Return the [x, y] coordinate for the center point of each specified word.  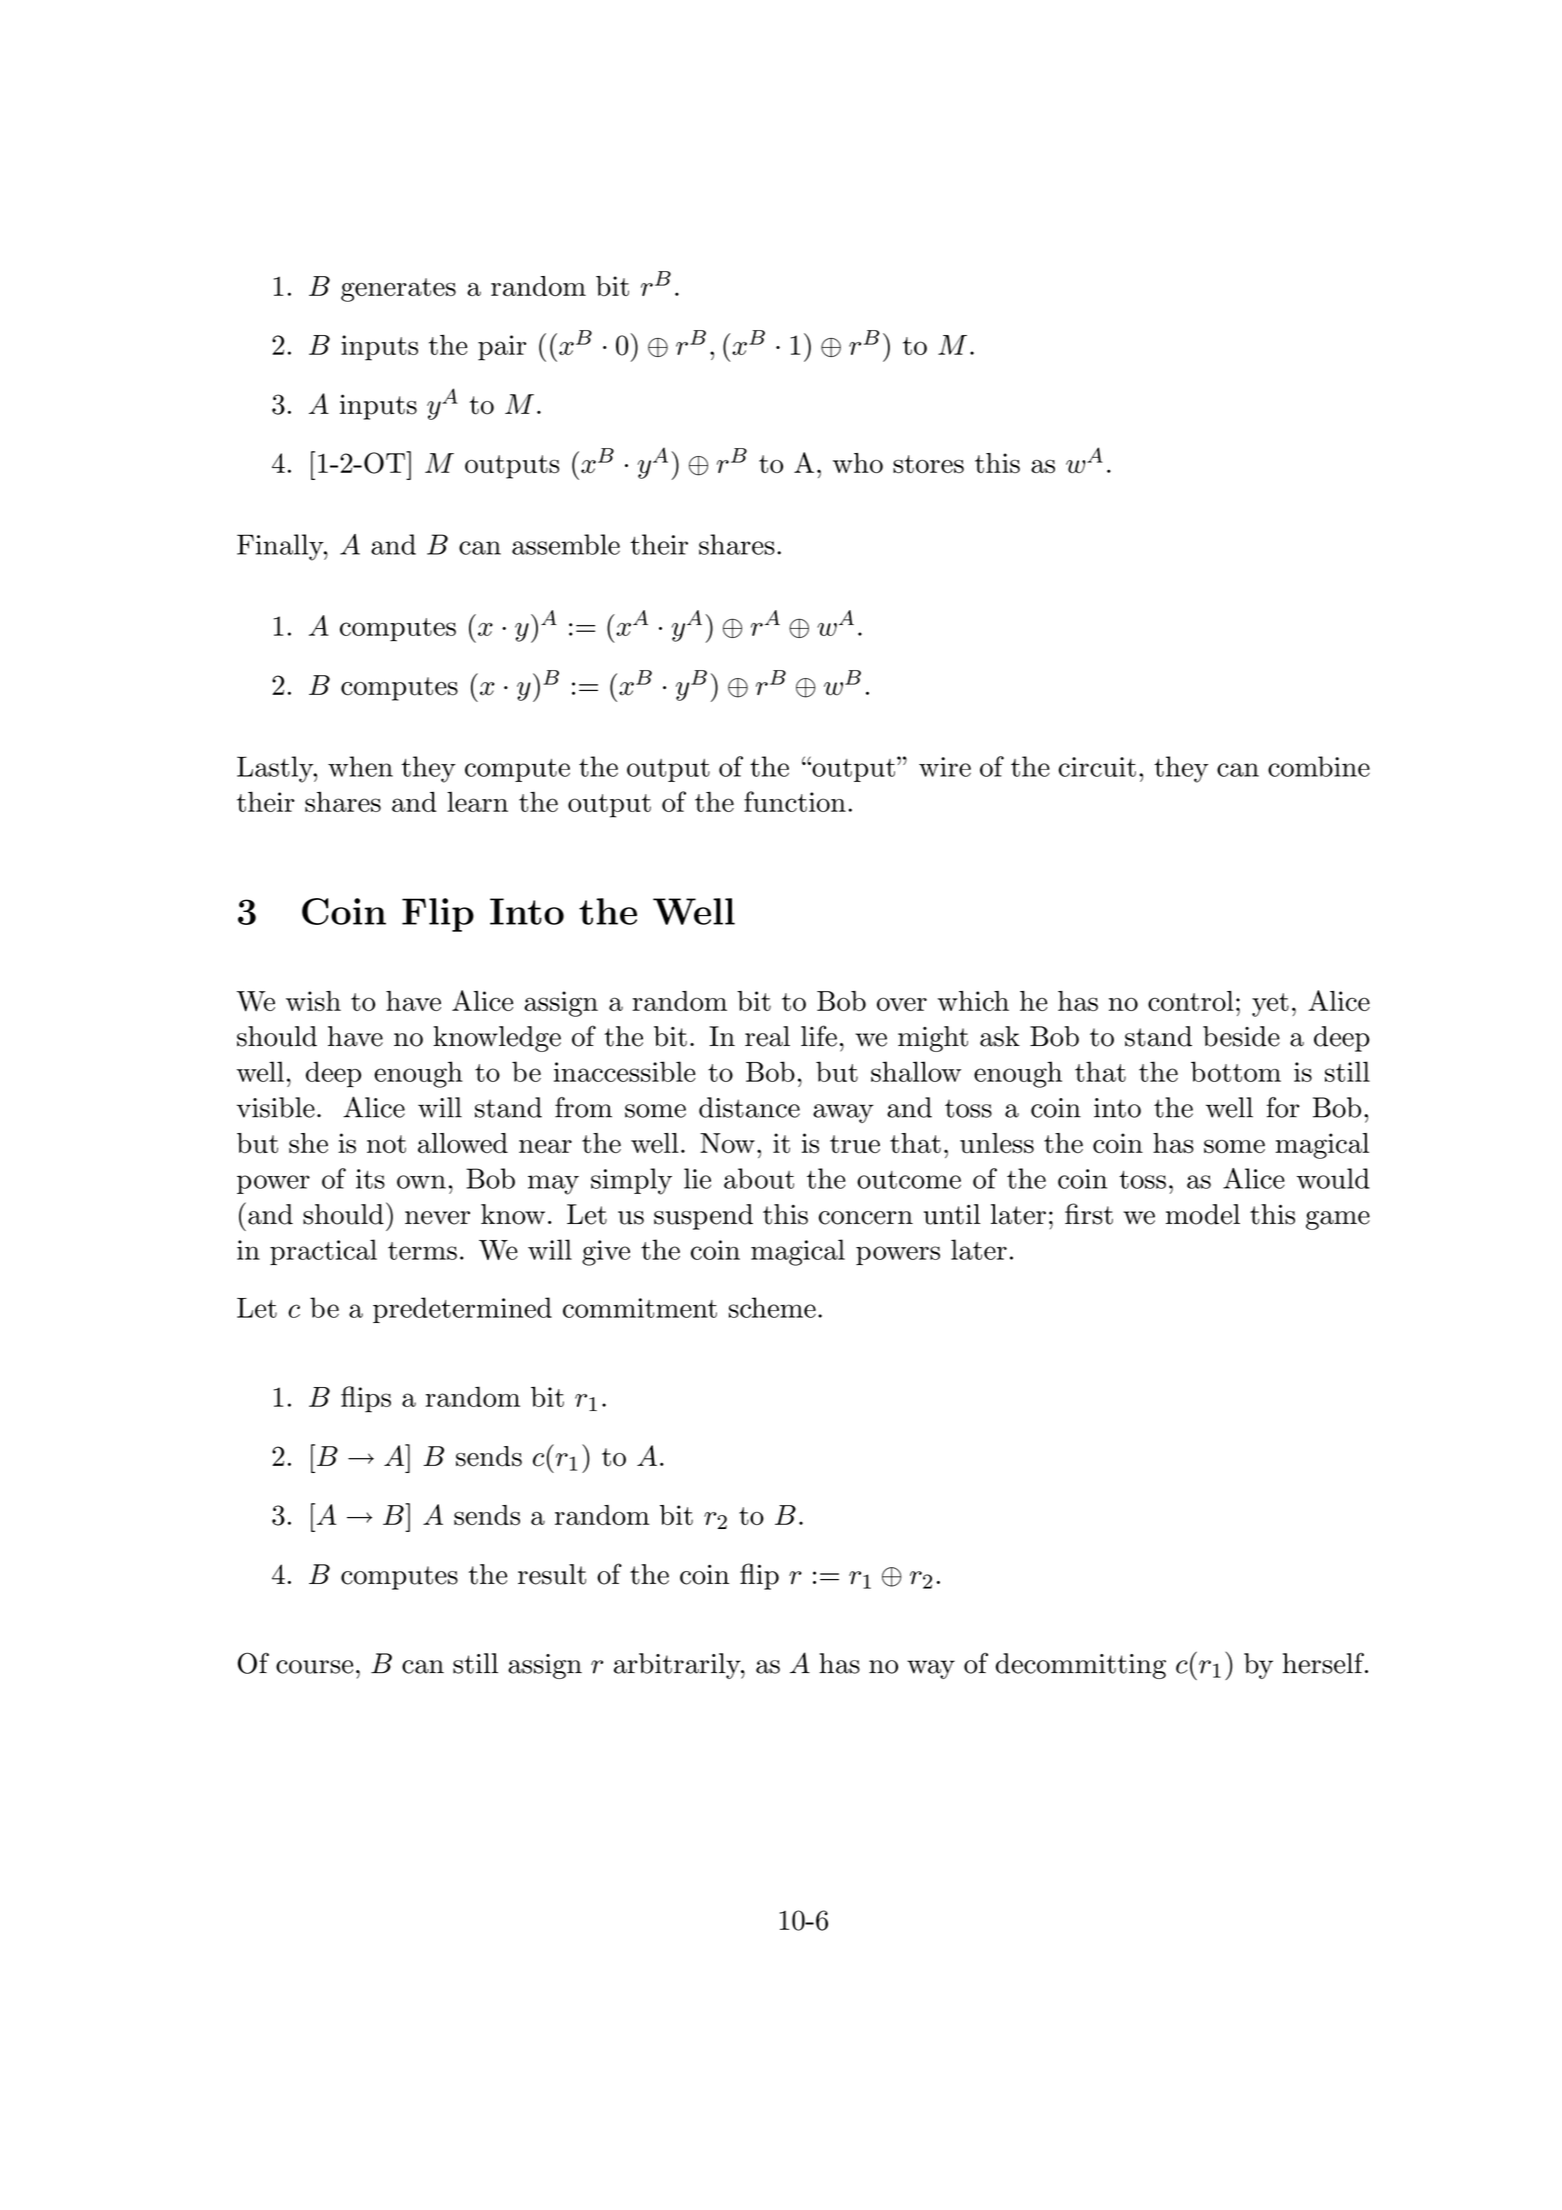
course [314, 1667]
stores [928, 464]
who [858, 463]
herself [1324, 1663]
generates [398, 290]
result [552, 1574]
